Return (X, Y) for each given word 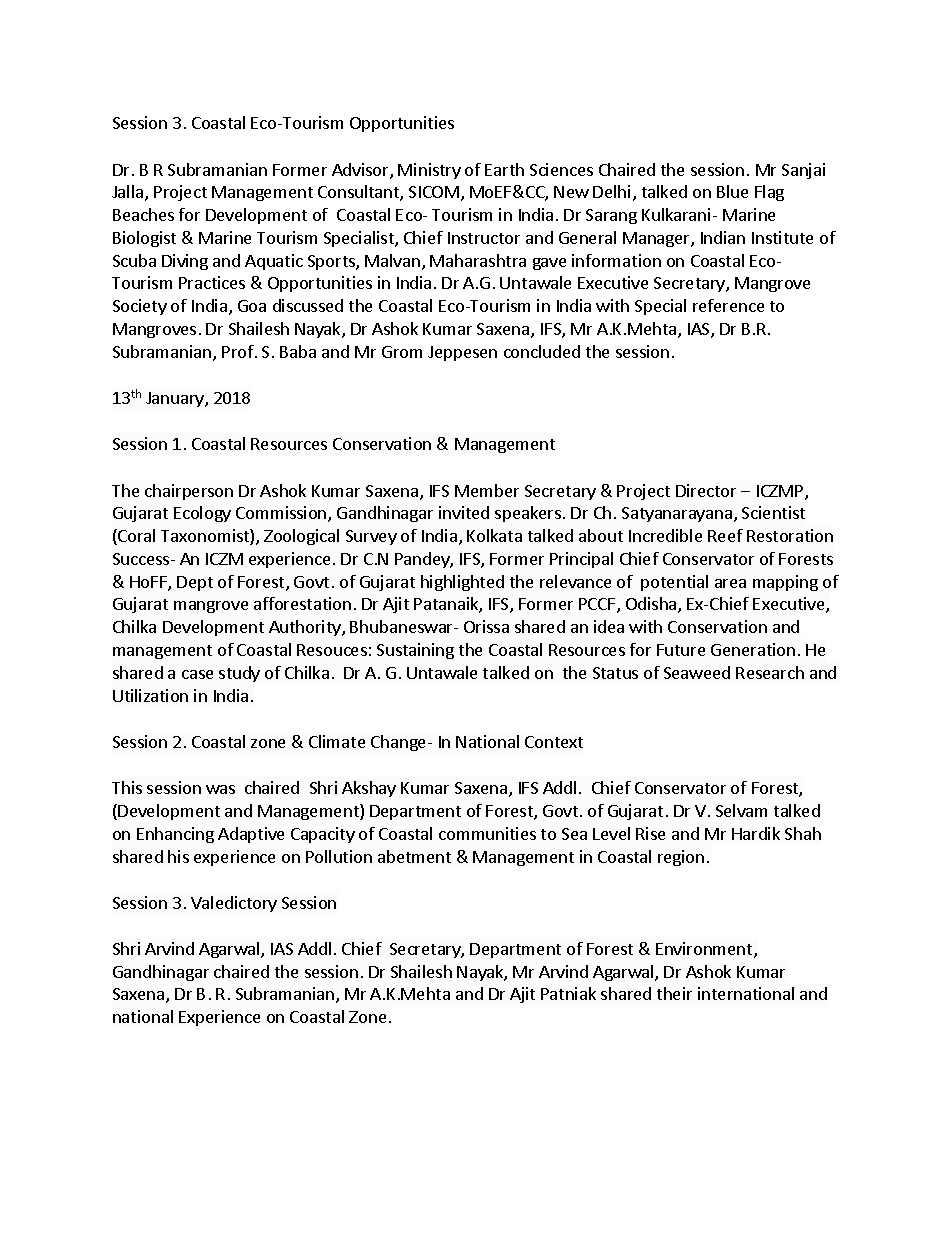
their (674, 993)
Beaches (143, 214)
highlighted (462, 583)
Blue (732, 191)
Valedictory (234, 904)
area (730, 583)
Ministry (429, 171)
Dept (195, 583)
